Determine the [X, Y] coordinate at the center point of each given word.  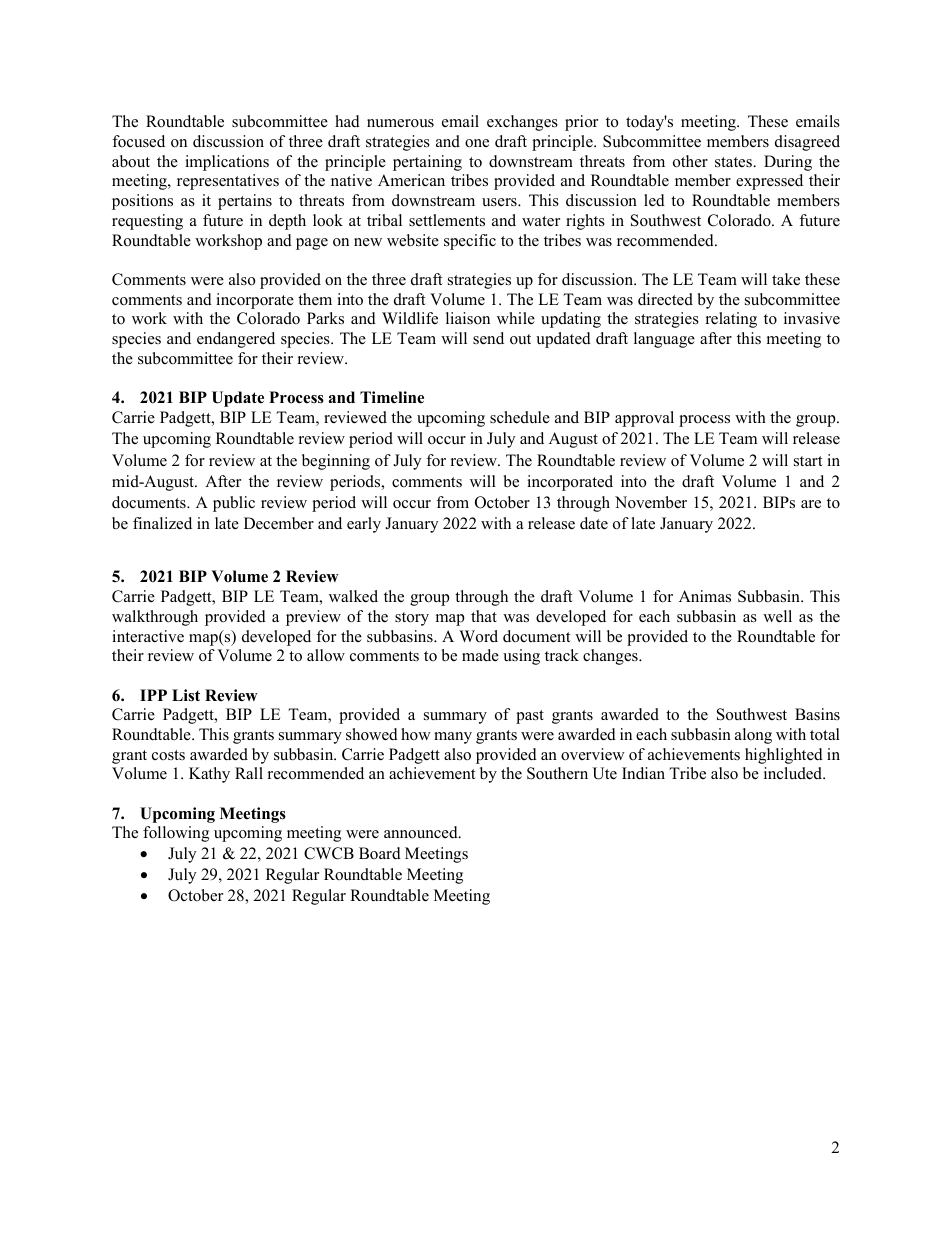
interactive [148, 636]
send [488, 338]
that [484, 616]
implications [227, 163]
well [777, 616]
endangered [236, 340]
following [176, 834]
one [477, 143]
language [664, 340]
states [734, 162]
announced [422, 832]
